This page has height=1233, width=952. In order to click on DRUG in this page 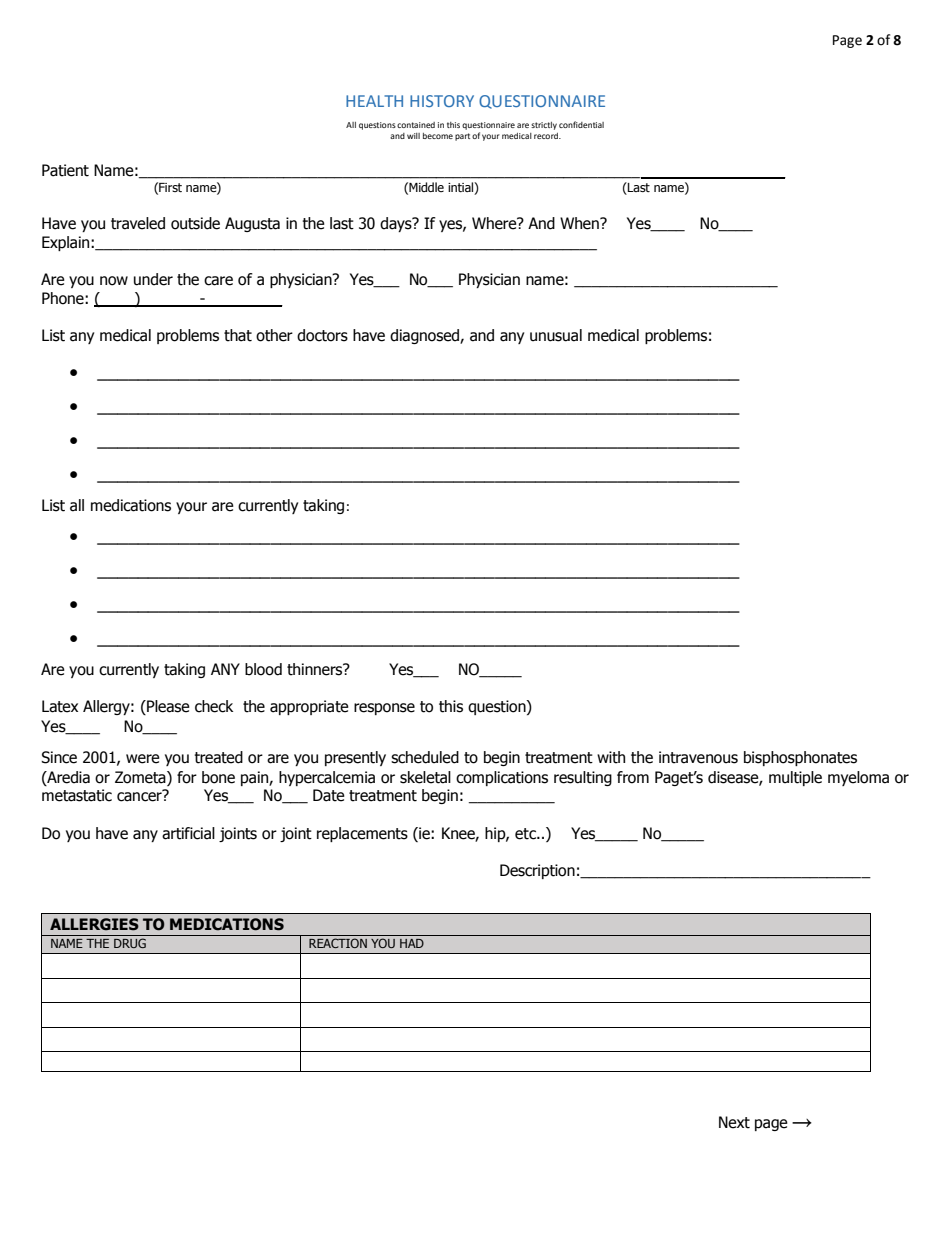, I will do `click(130, 943)`.
